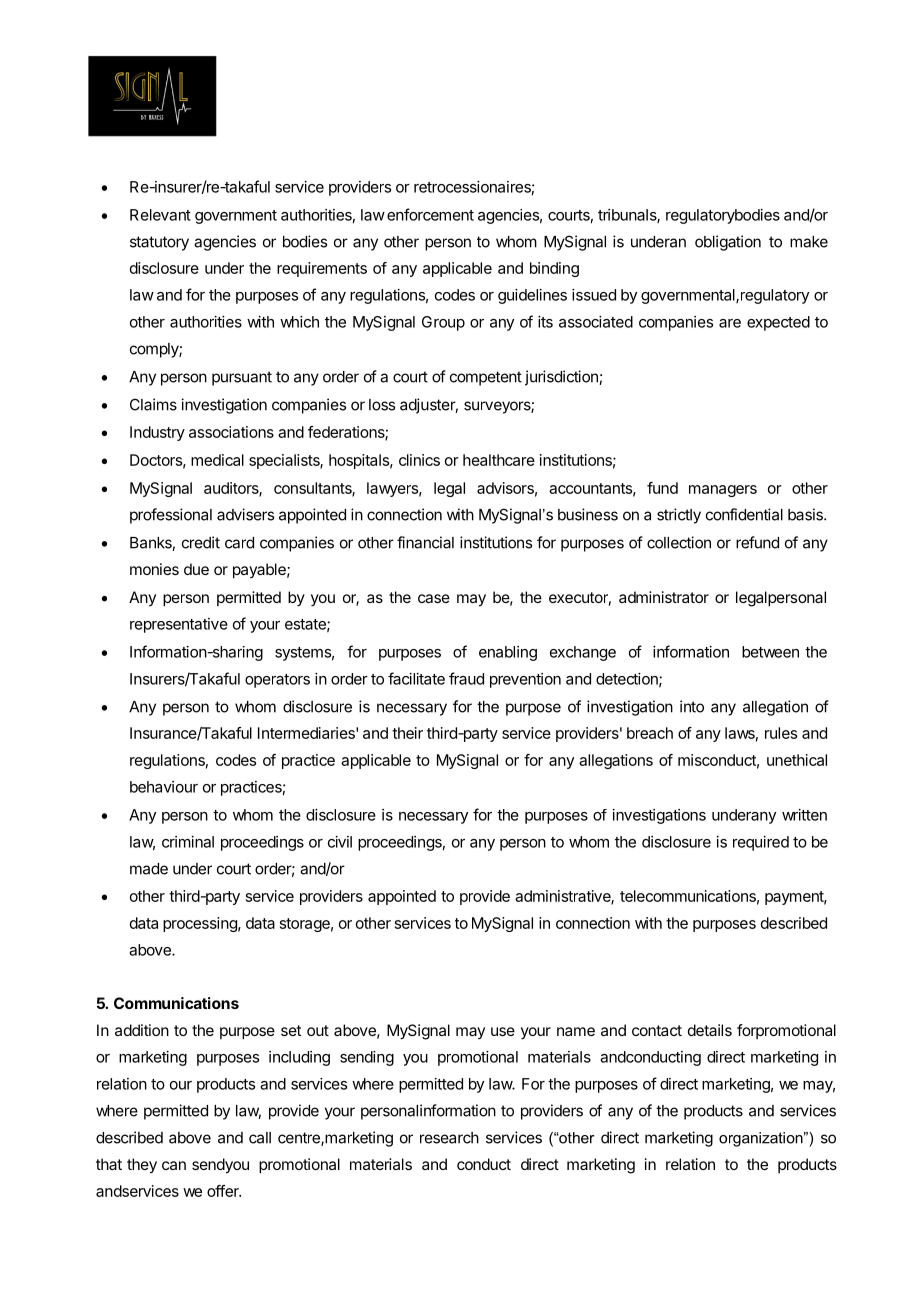 This screenshot has height=1308, width=924. I want to click on fraud, so click(466, 678).
